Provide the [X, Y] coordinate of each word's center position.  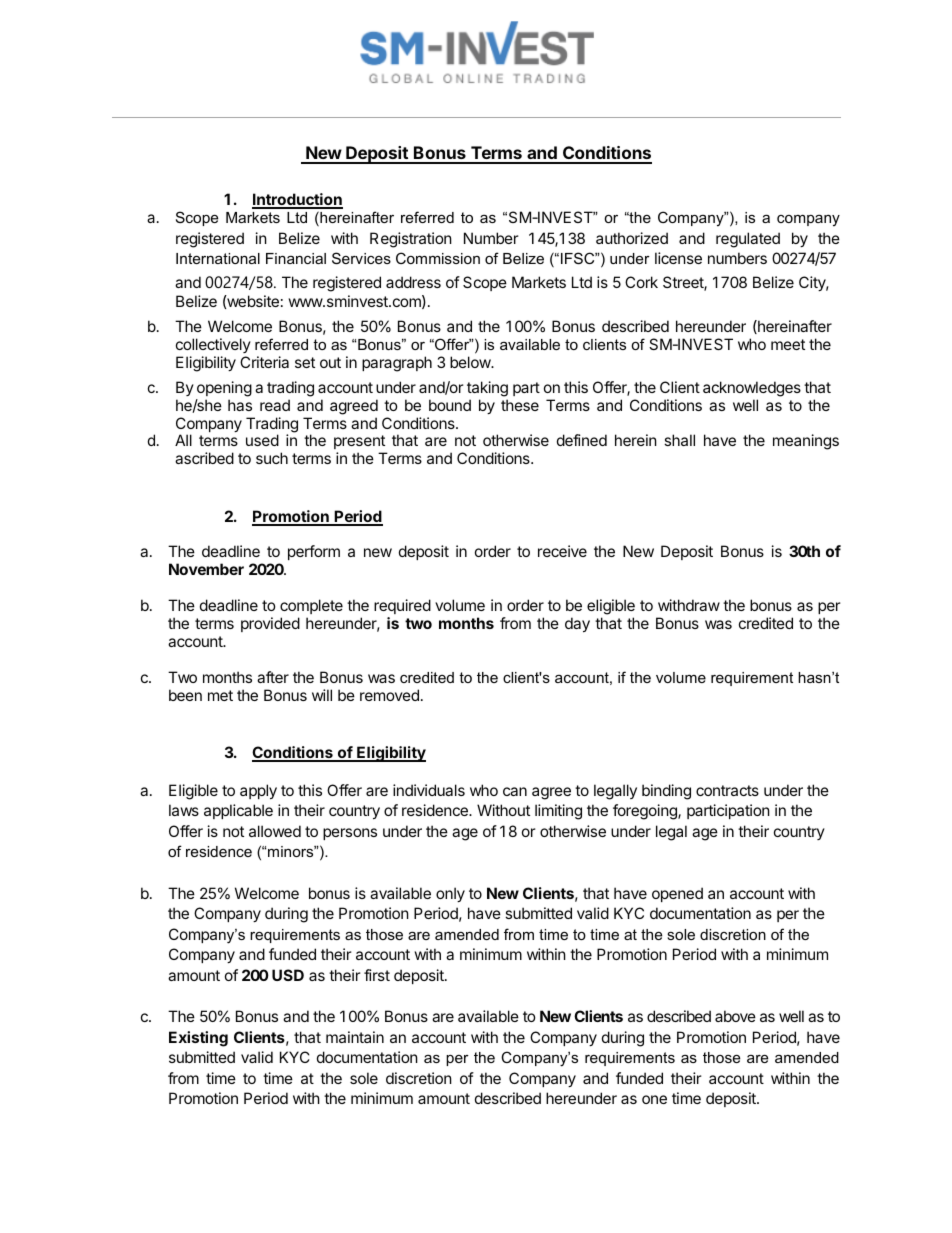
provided [270, 624]
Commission [438, 258]
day [577, 624]
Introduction [297, 200]
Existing [198, 1039]
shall [679, 440]
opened [677, 894]
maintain [355, 1037]
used [262, 440]
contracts [727, 790]
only [450, 894]
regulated [748, 240]
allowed [275, 831]
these [520, 405]
